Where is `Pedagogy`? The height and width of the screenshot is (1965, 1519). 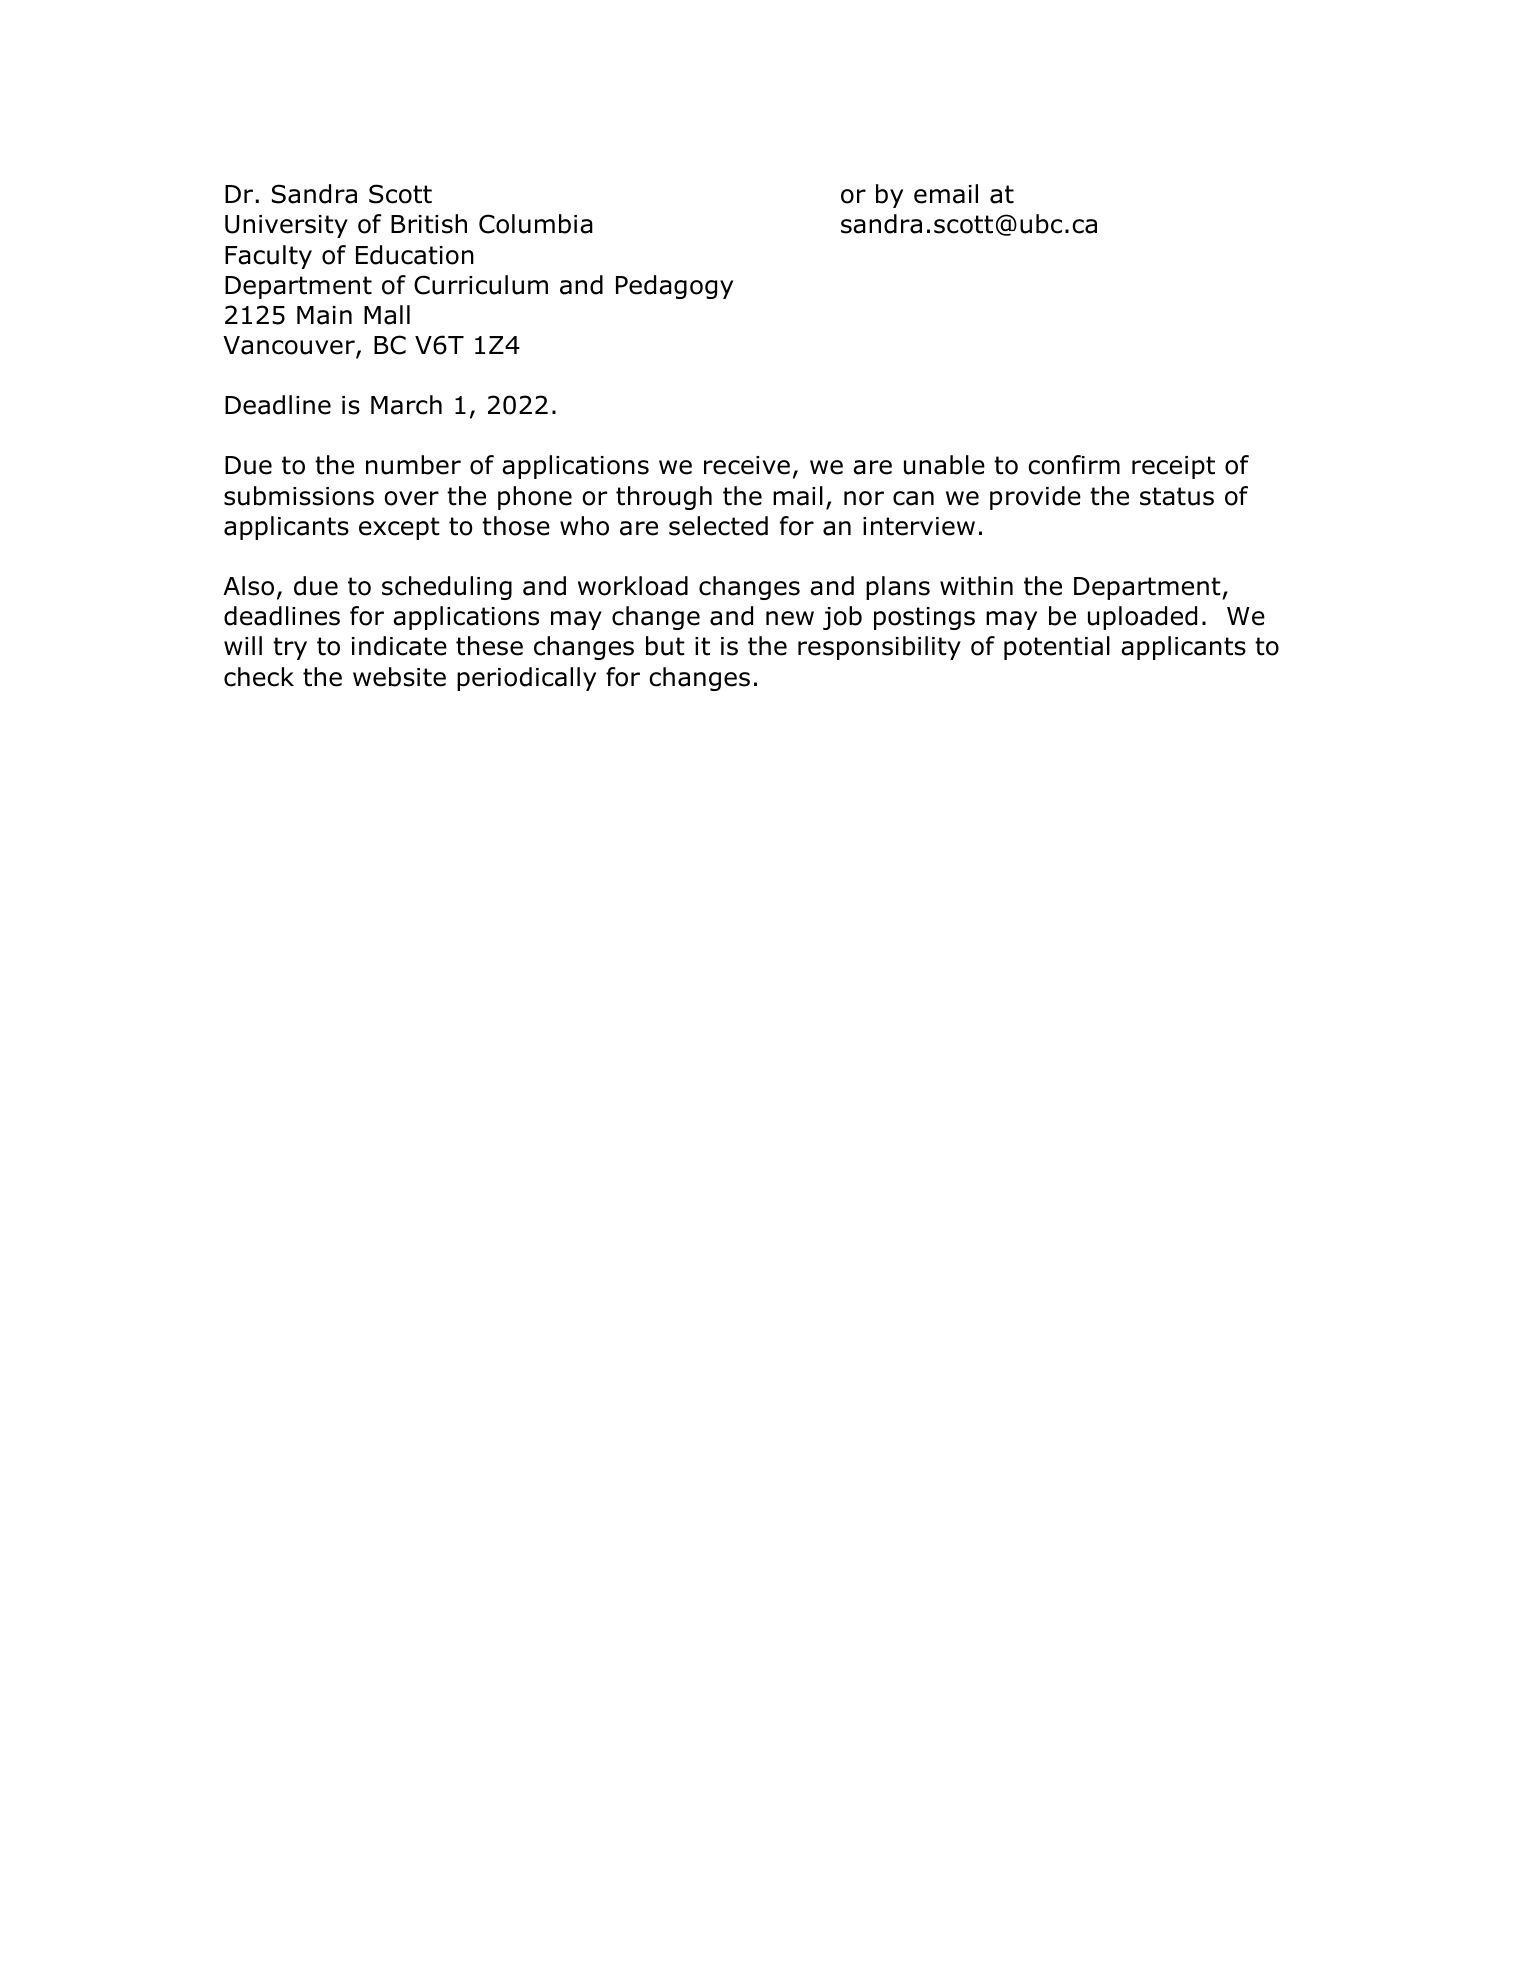 Pedagogy is located at coordinates (674, 287).
